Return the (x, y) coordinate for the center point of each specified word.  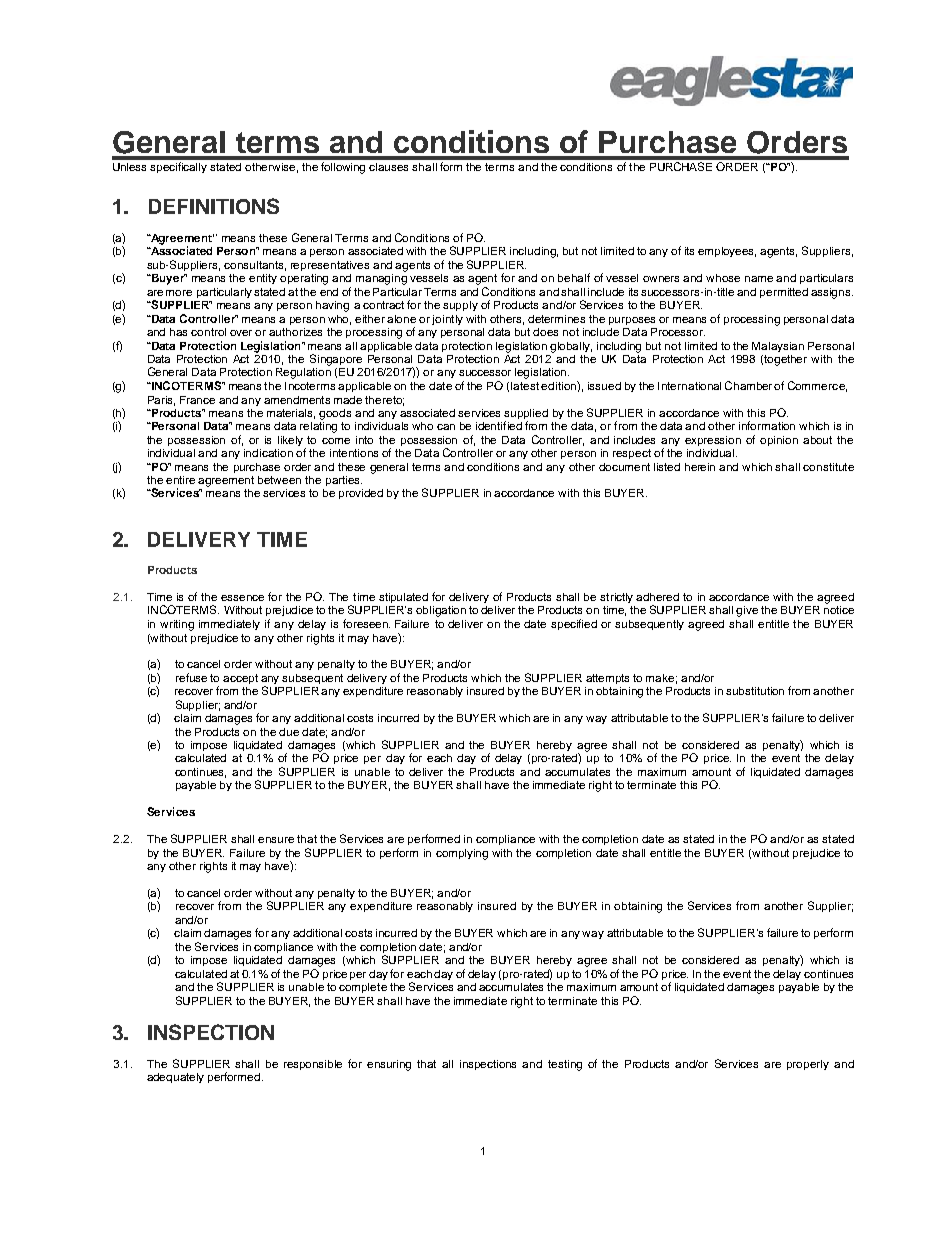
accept (240, 679)
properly (808, 1065)
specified (574, 624)
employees (727, 252)
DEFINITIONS (214, 206)
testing (565, 1065)
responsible (313, 1065)
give (747, 611)
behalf (574, 277)
